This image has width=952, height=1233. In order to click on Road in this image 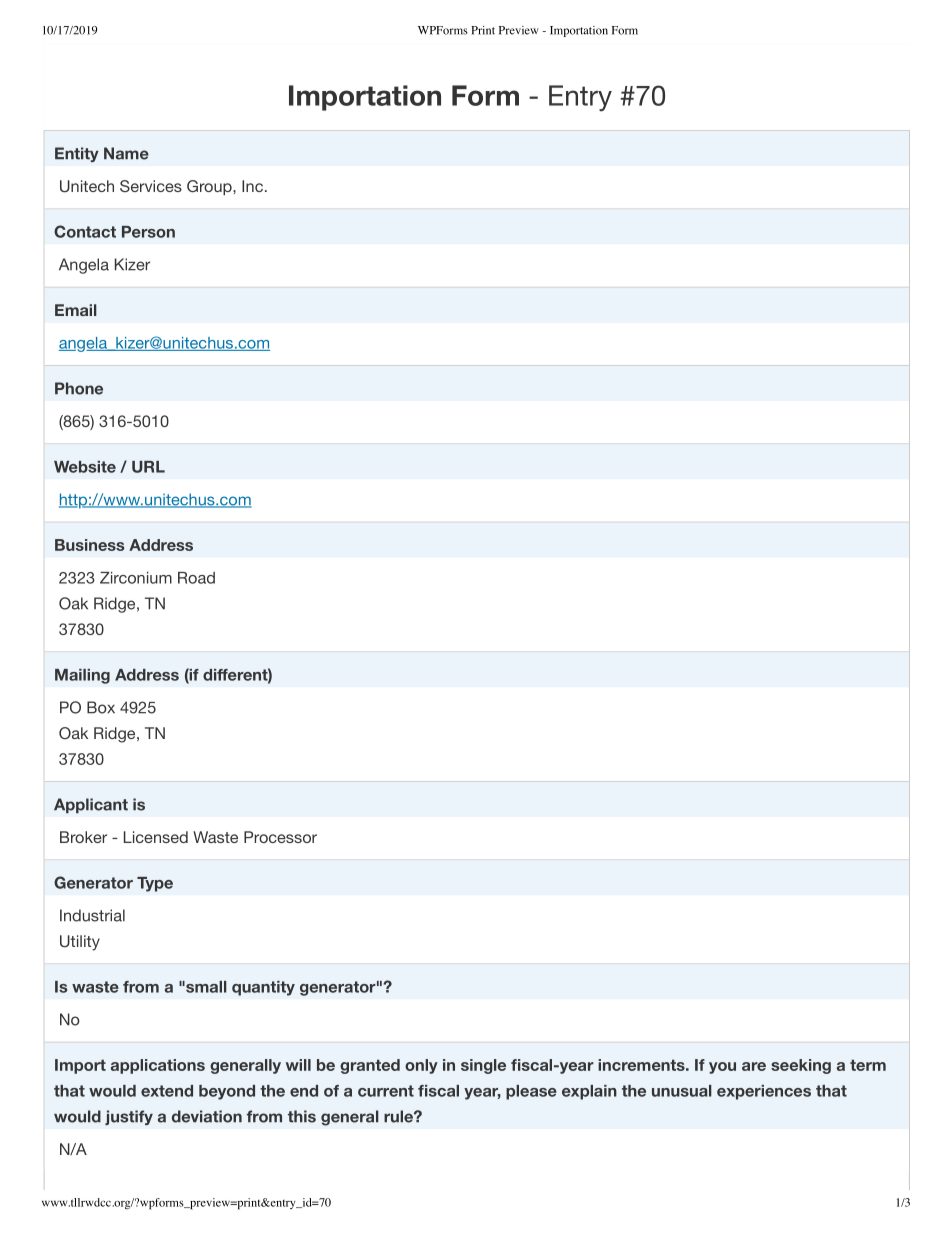, I will do `click(196, 578)`.
